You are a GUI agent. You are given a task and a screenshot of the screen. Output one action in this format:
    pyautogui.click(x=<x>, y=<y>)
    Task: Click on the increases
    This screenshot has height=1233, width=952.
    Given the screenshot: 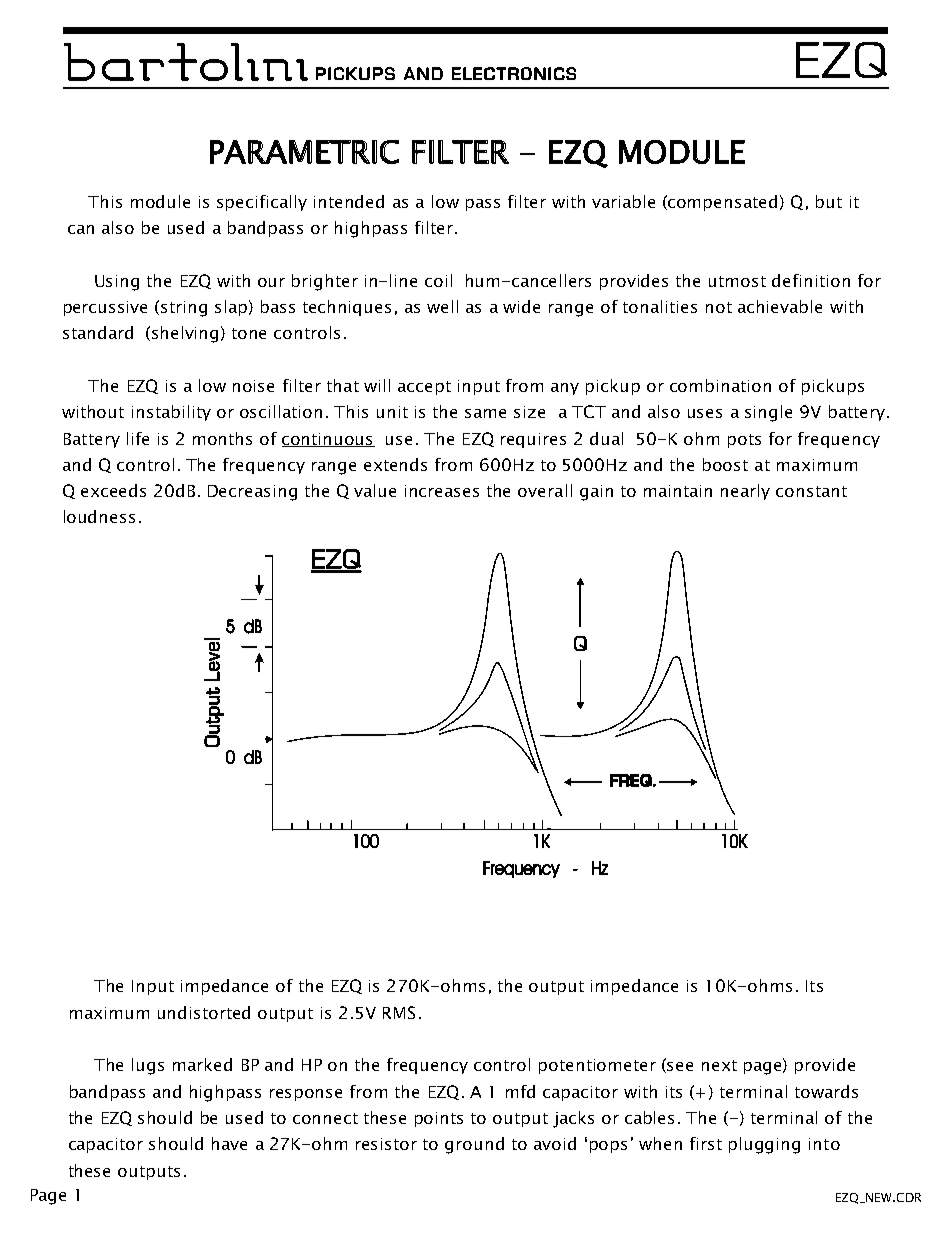 What is the action you would take?
    pyautogui.click(x=442, y=491)
